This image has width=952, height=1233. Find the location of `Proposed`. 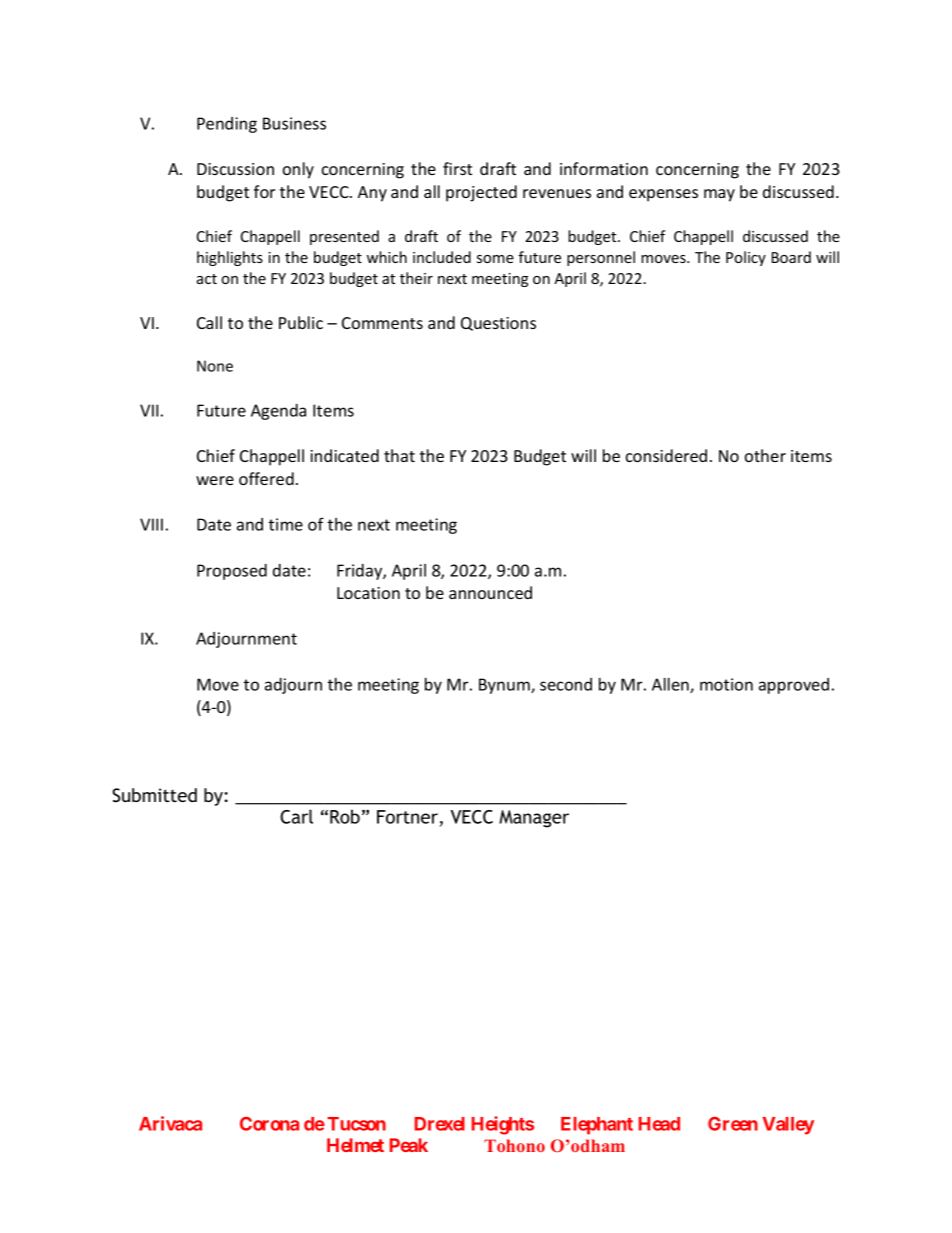

Proposed is located at coordinates (232, 572).
